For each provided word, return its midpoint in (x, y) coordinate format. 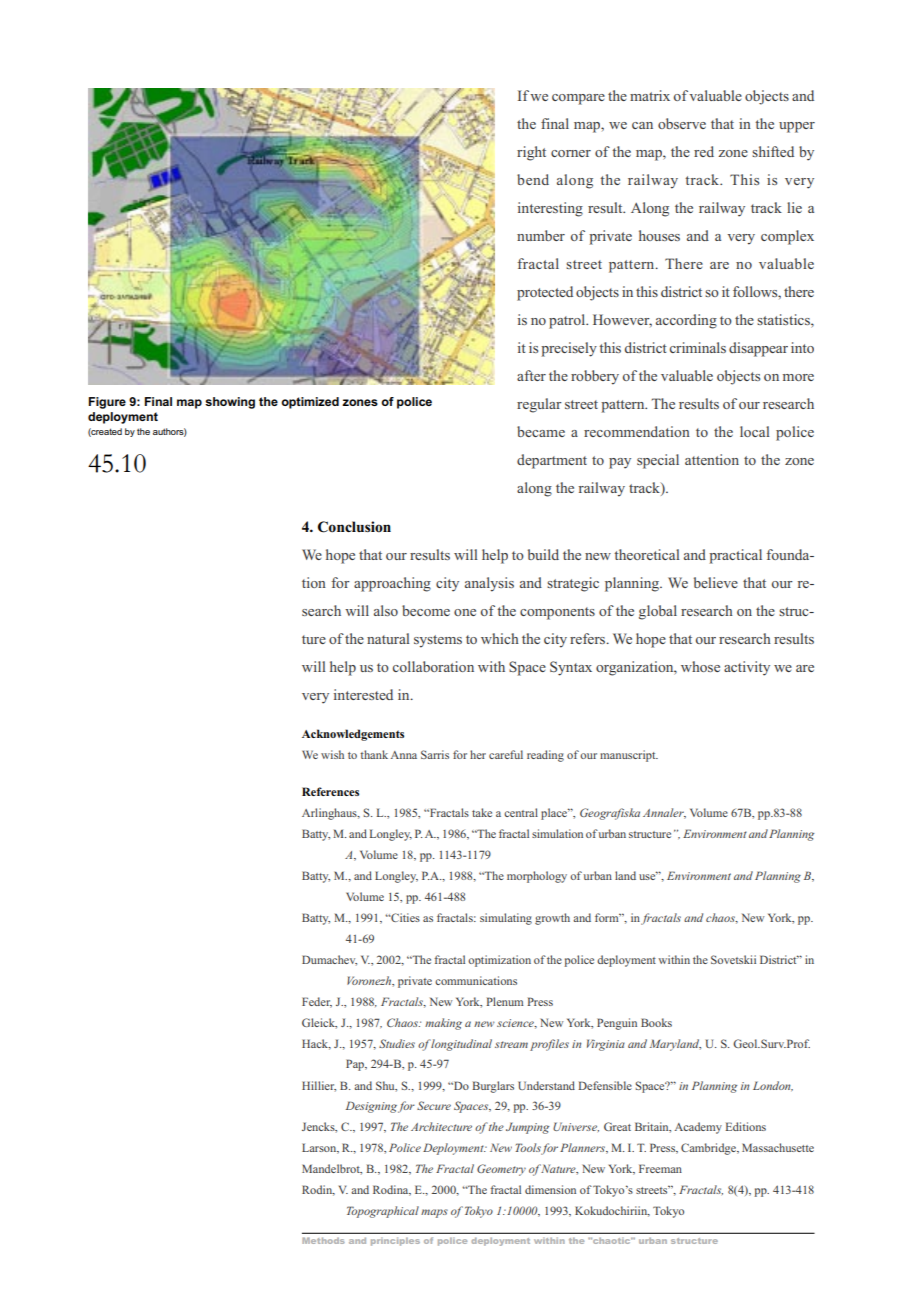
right (531, 153)
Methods (323, 1240)
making (443, 1024)
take (482, 812)
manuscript (629, 756)
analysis (489, 584)
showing (230, 403)
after (531, 375)
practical (735, 556)
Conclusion (354, 527)
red (704, 151)
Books (656, 1022)
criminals (698, 347)
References (330, 791)
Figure (107, 403)
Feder (317, 1002)
